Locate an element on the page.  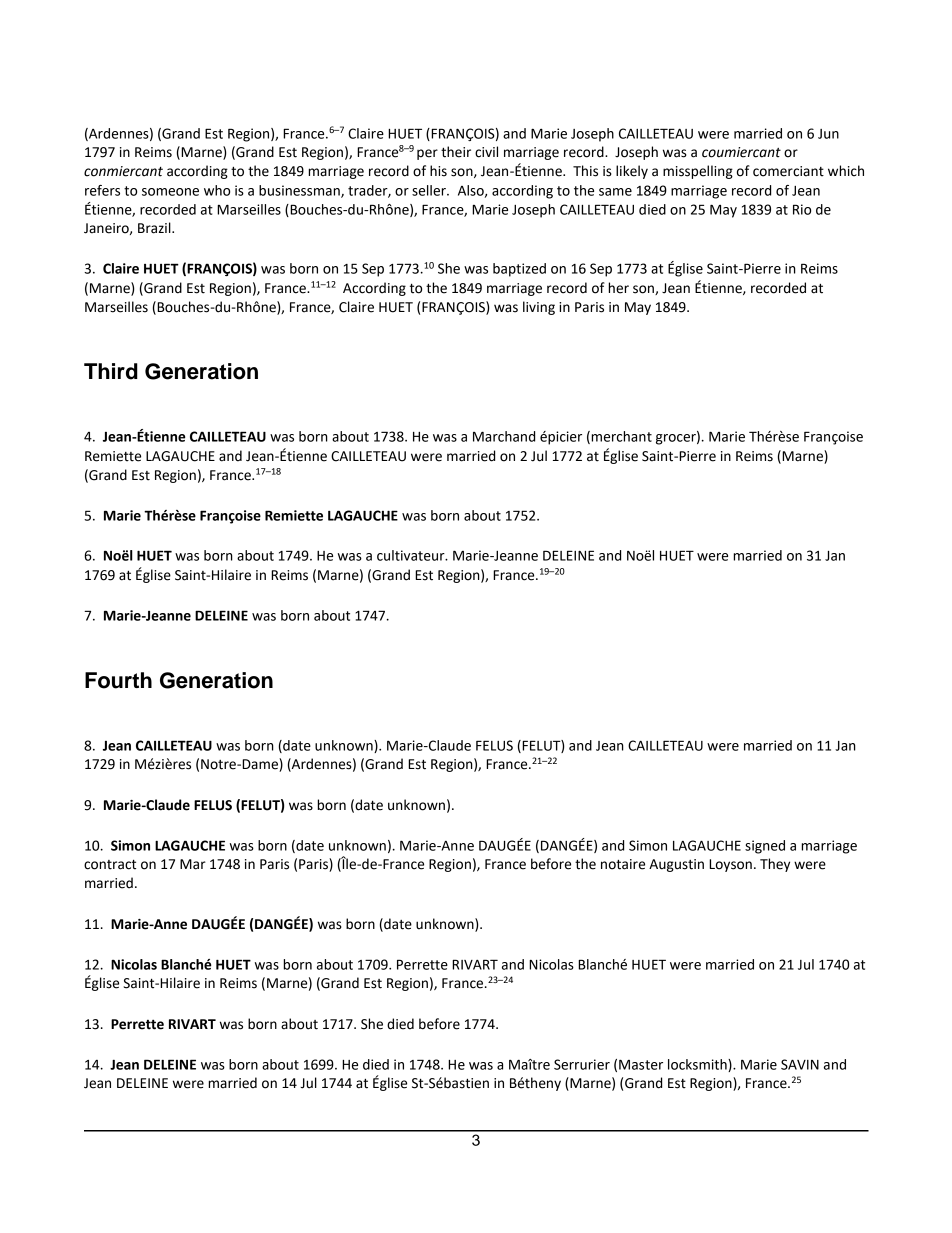
Master is located at coordinates (641, 1064).
